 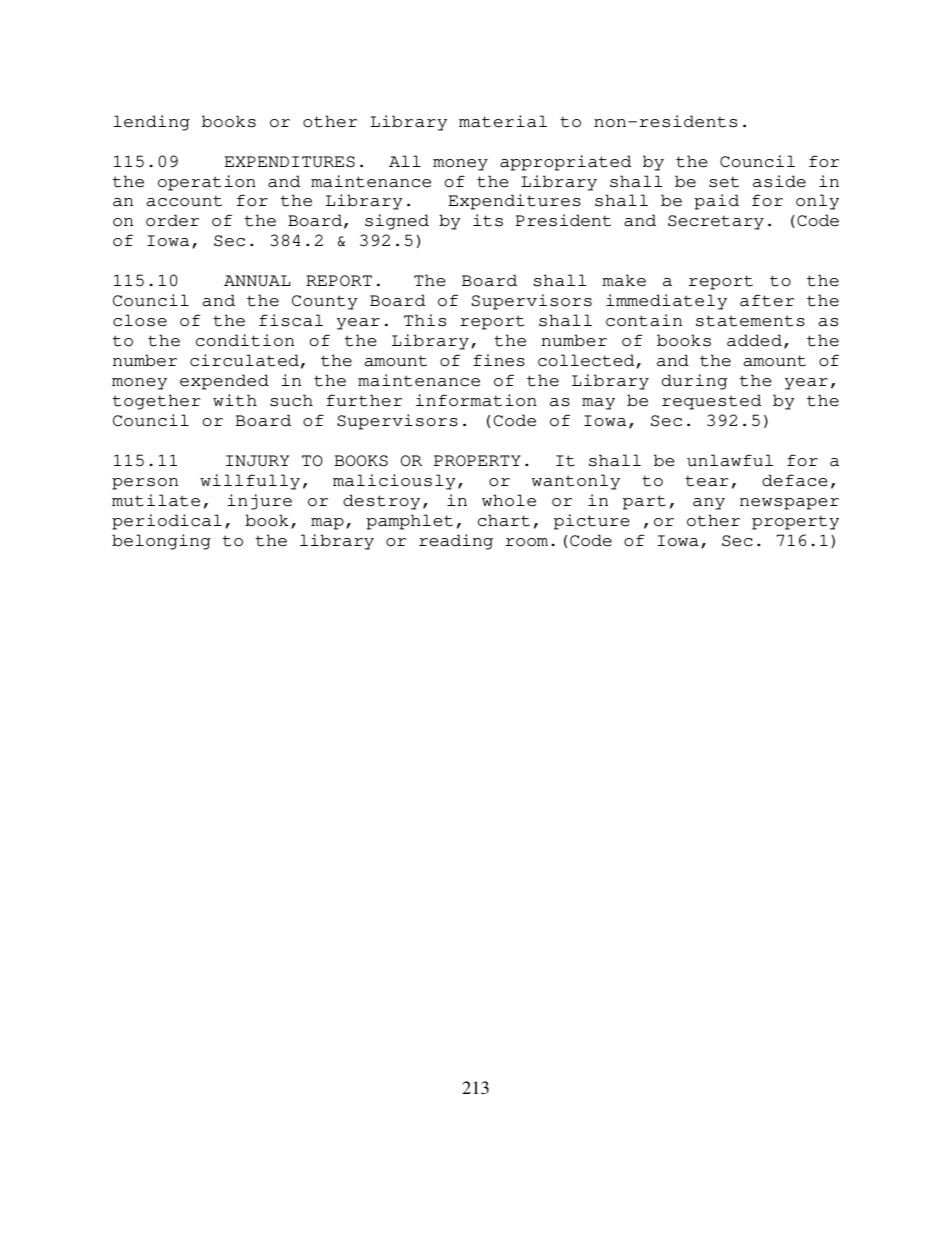 What do you see at coordinates (235, 400) in the screenshot?
I see `with` at bounding box center [235, 400].
